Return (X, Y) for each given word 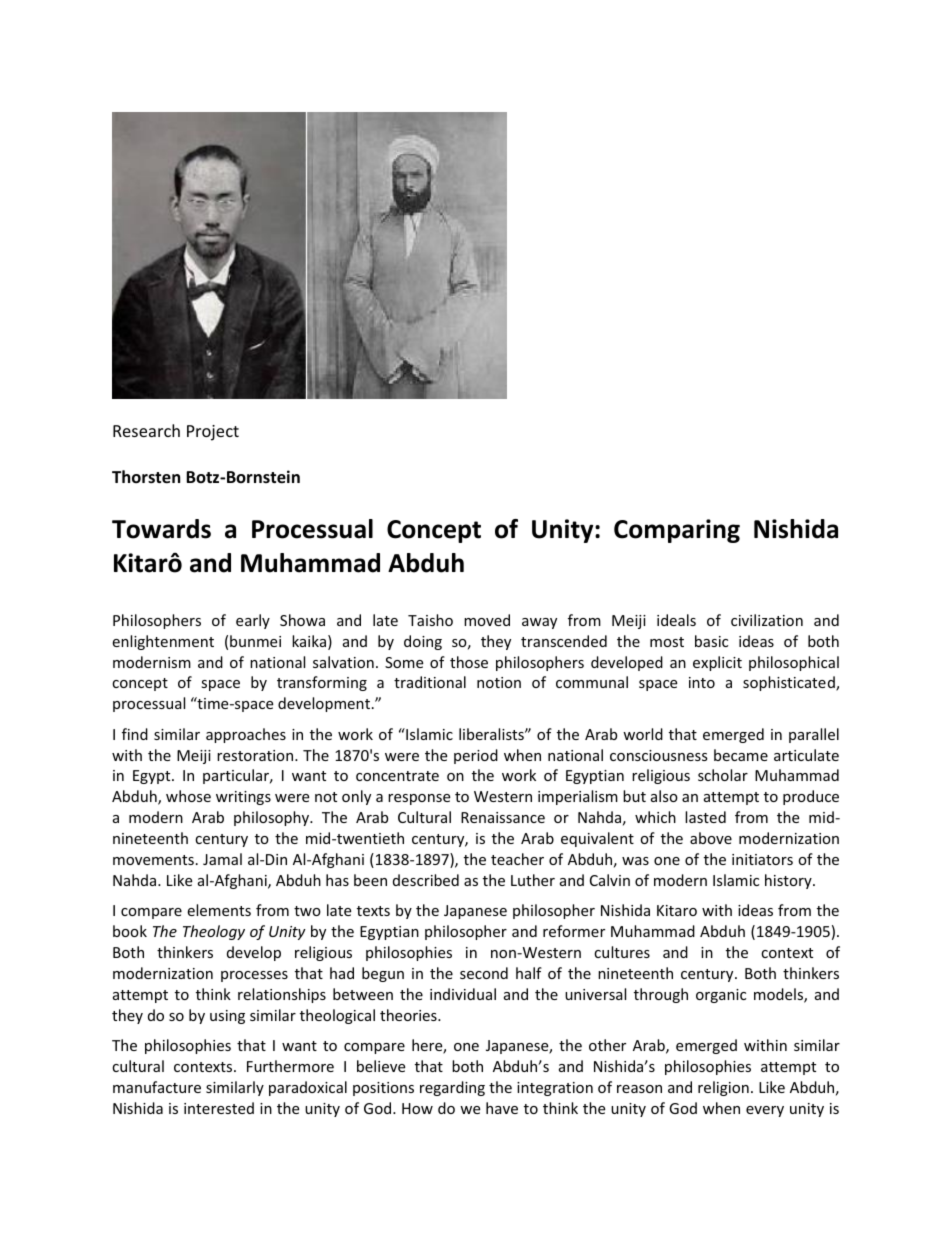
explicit (717, 663)
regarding (452, 1088)
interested (219, 1108)
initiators (762, 859)
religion (723, 1088)
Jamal (222, 859)
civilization (767, 620)
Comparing (677, 531)
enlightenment (163, 642)
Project (213, 433)
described (426, 880)
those (469, 662)
